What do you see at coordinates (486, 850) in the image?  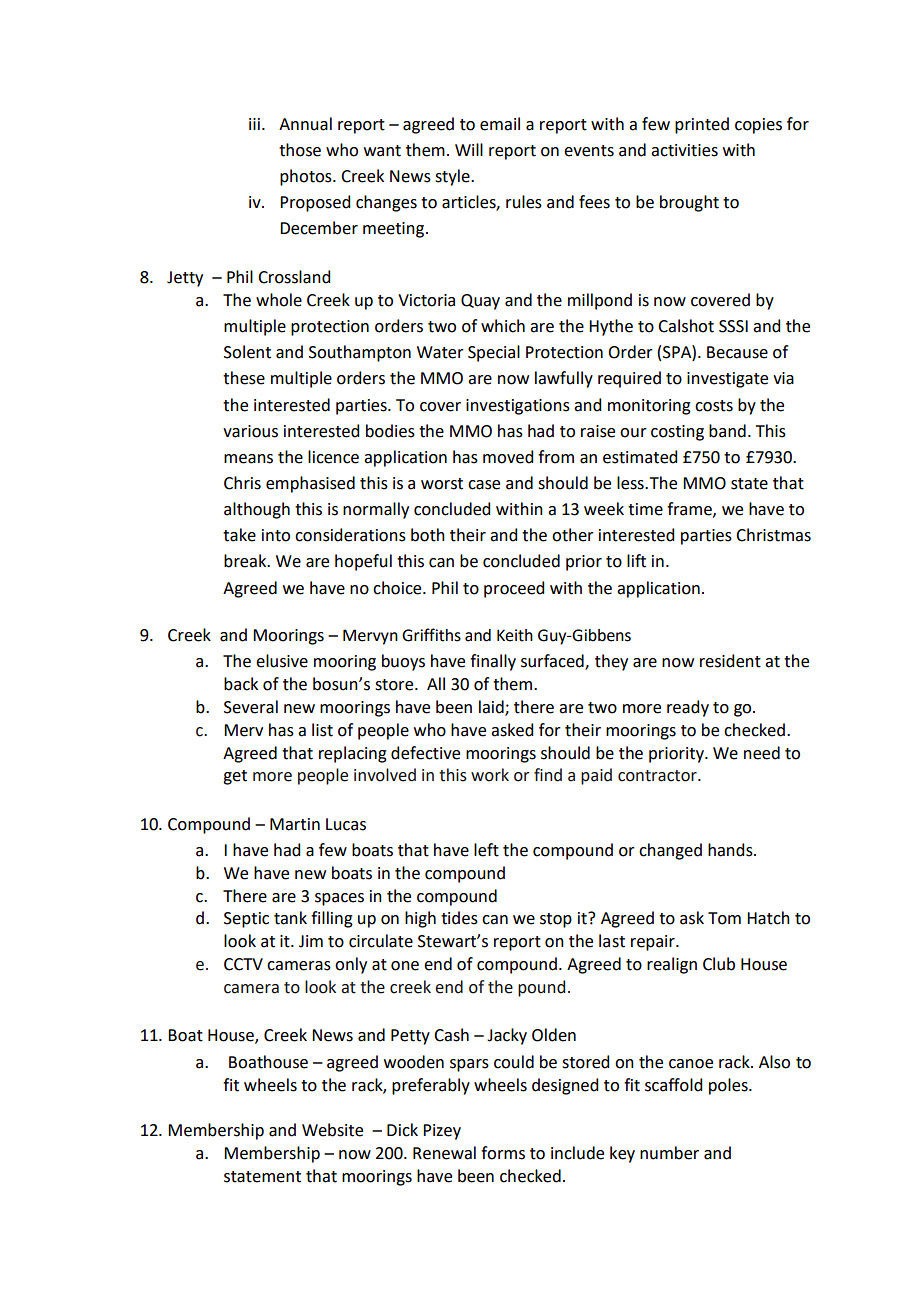 I see `left` at bounding box center [486, 850].
